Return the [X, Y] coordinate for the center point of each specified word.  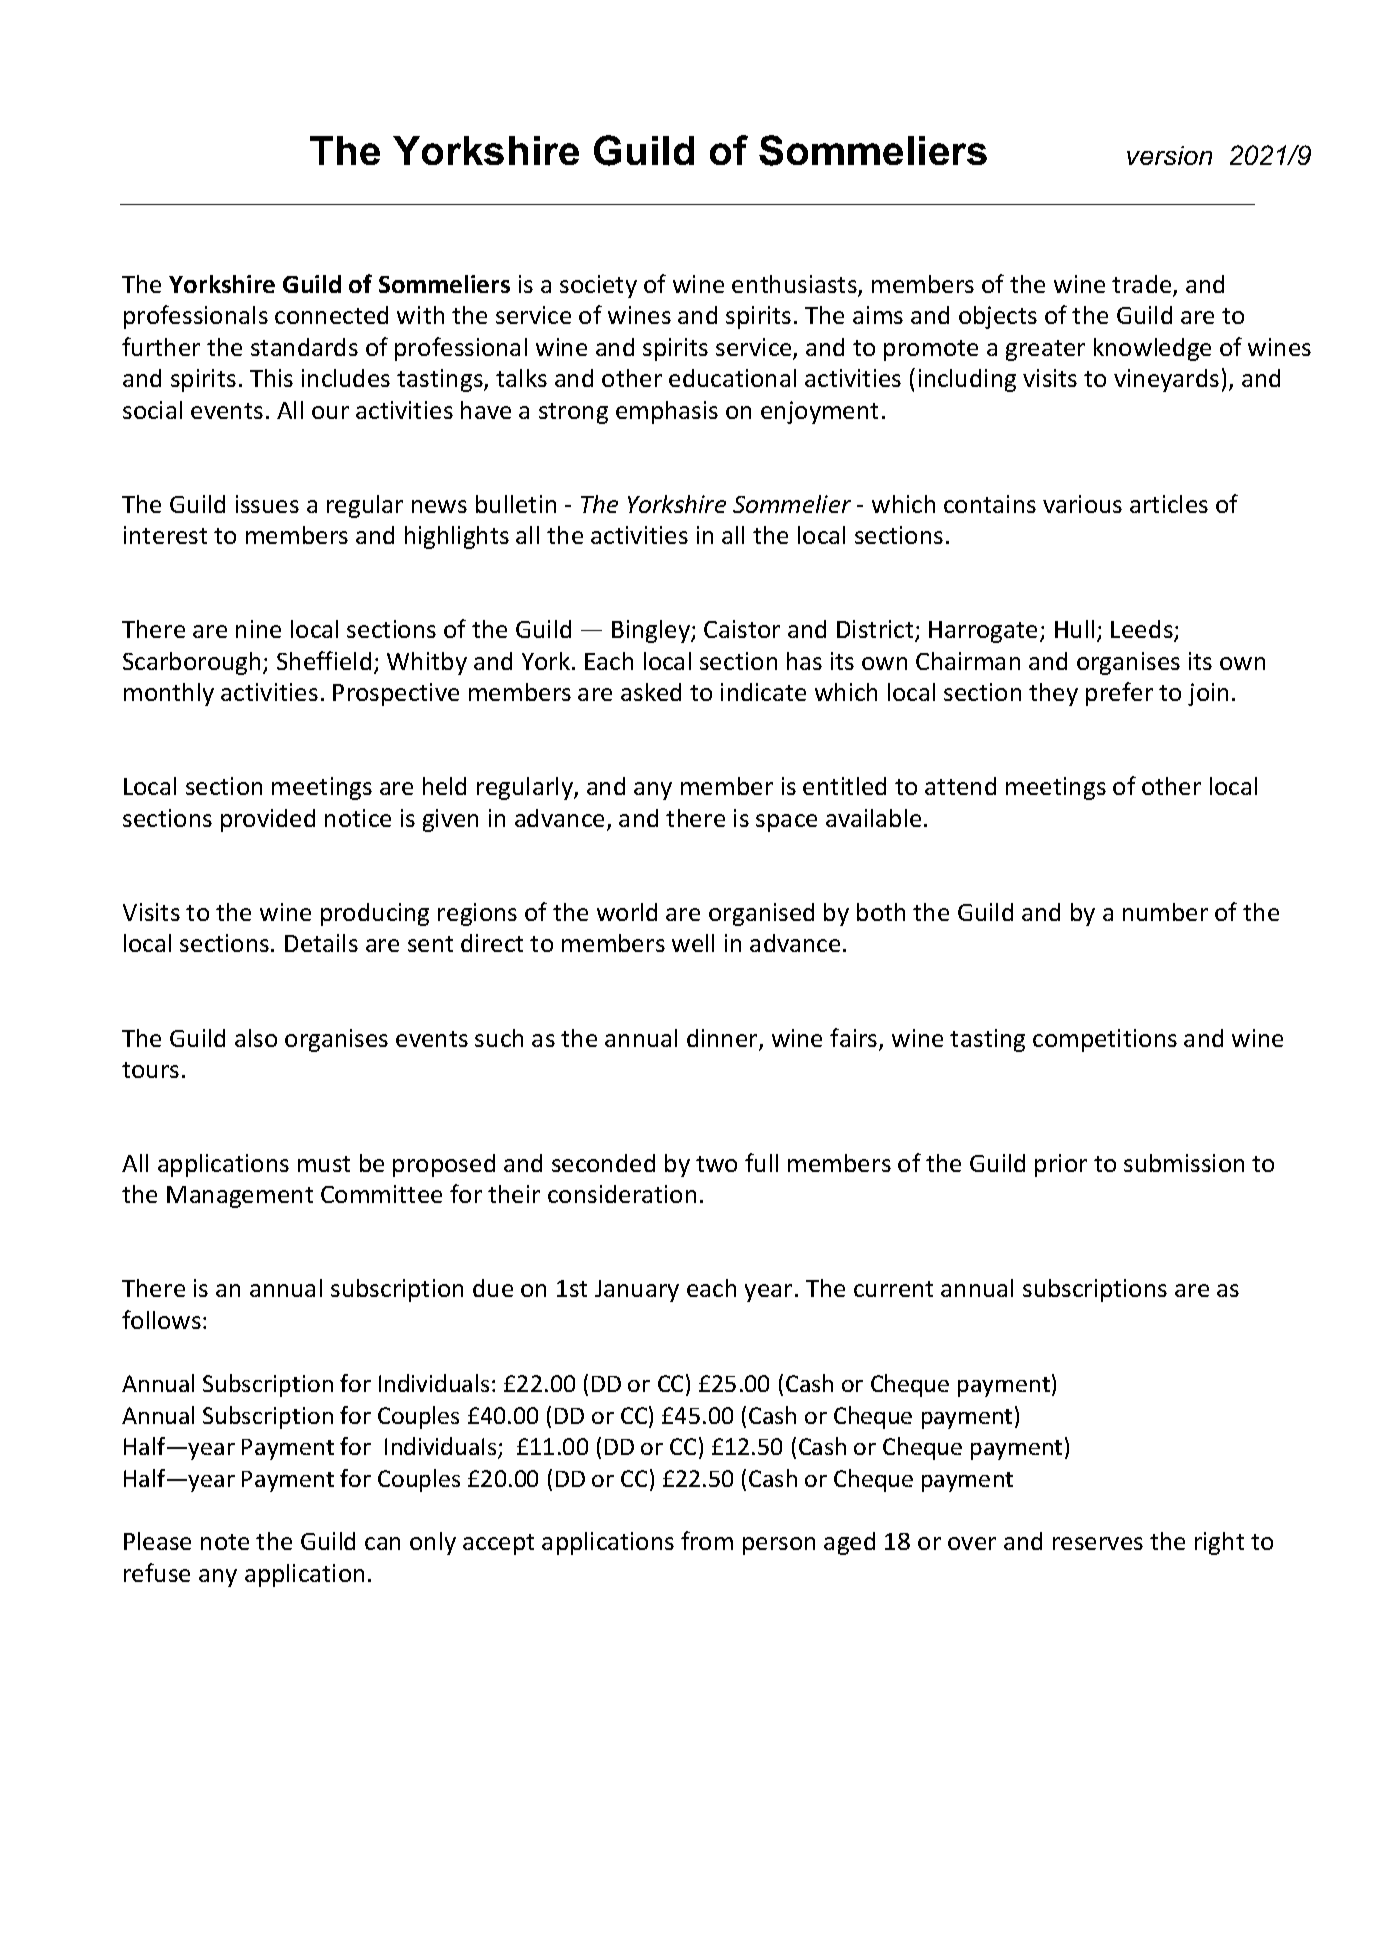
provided [268, 820]
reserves [1098, 1543]
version [1169, 155]
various [1082, 504]
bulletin [516, 504]
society [598, 286]
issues [267, 504]
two [716, 1164]
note [225, 1542]
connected [331, 315]
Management [240, 1197]
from [707, 1540]
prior [1061, 1165]
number [1165, 912]
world [627, 912]
